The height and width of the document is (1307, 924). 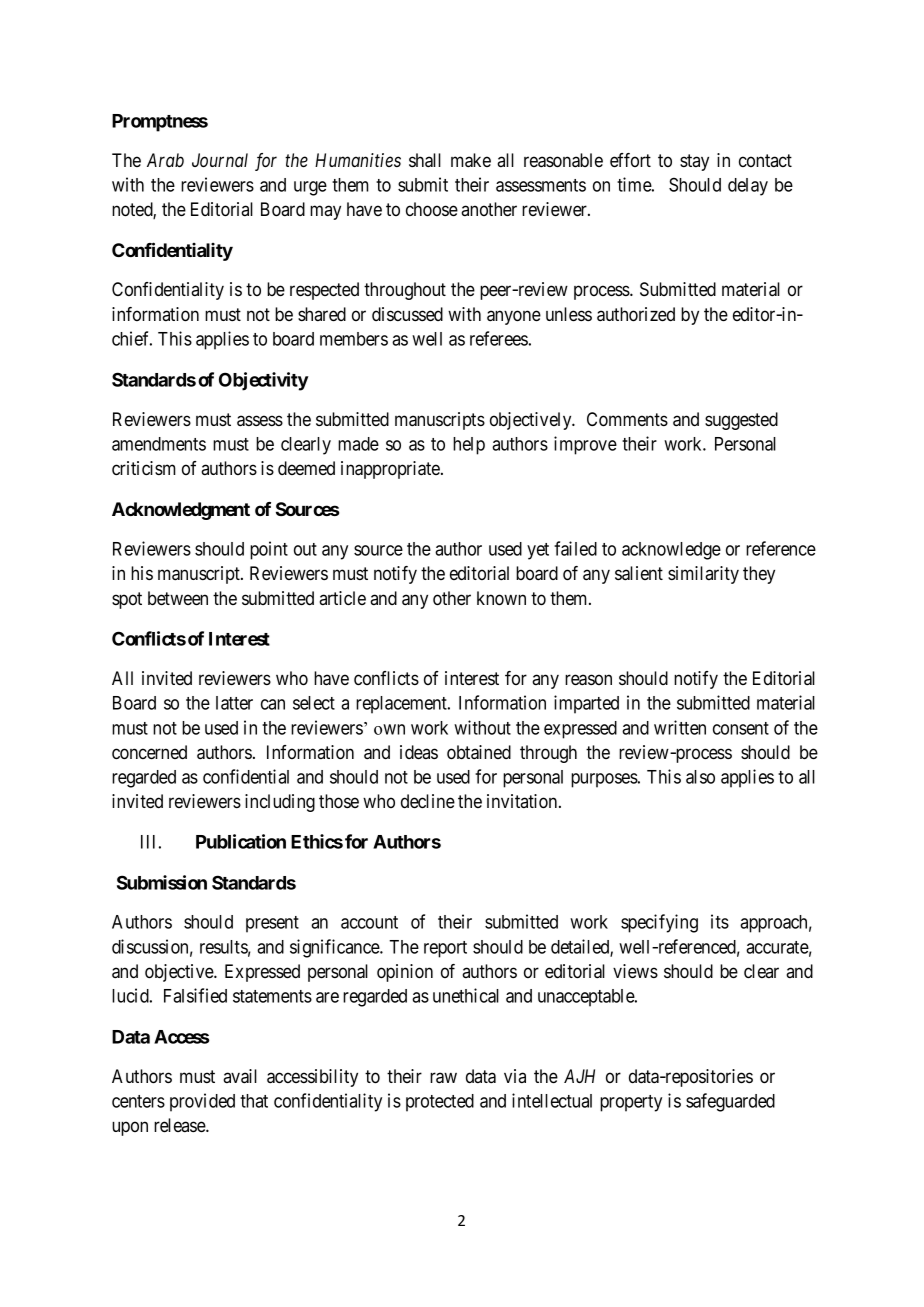 What do you see at coordinates (181, 511) in the document?
I see `Acknowledgment` at bounding box center [181, 511].
